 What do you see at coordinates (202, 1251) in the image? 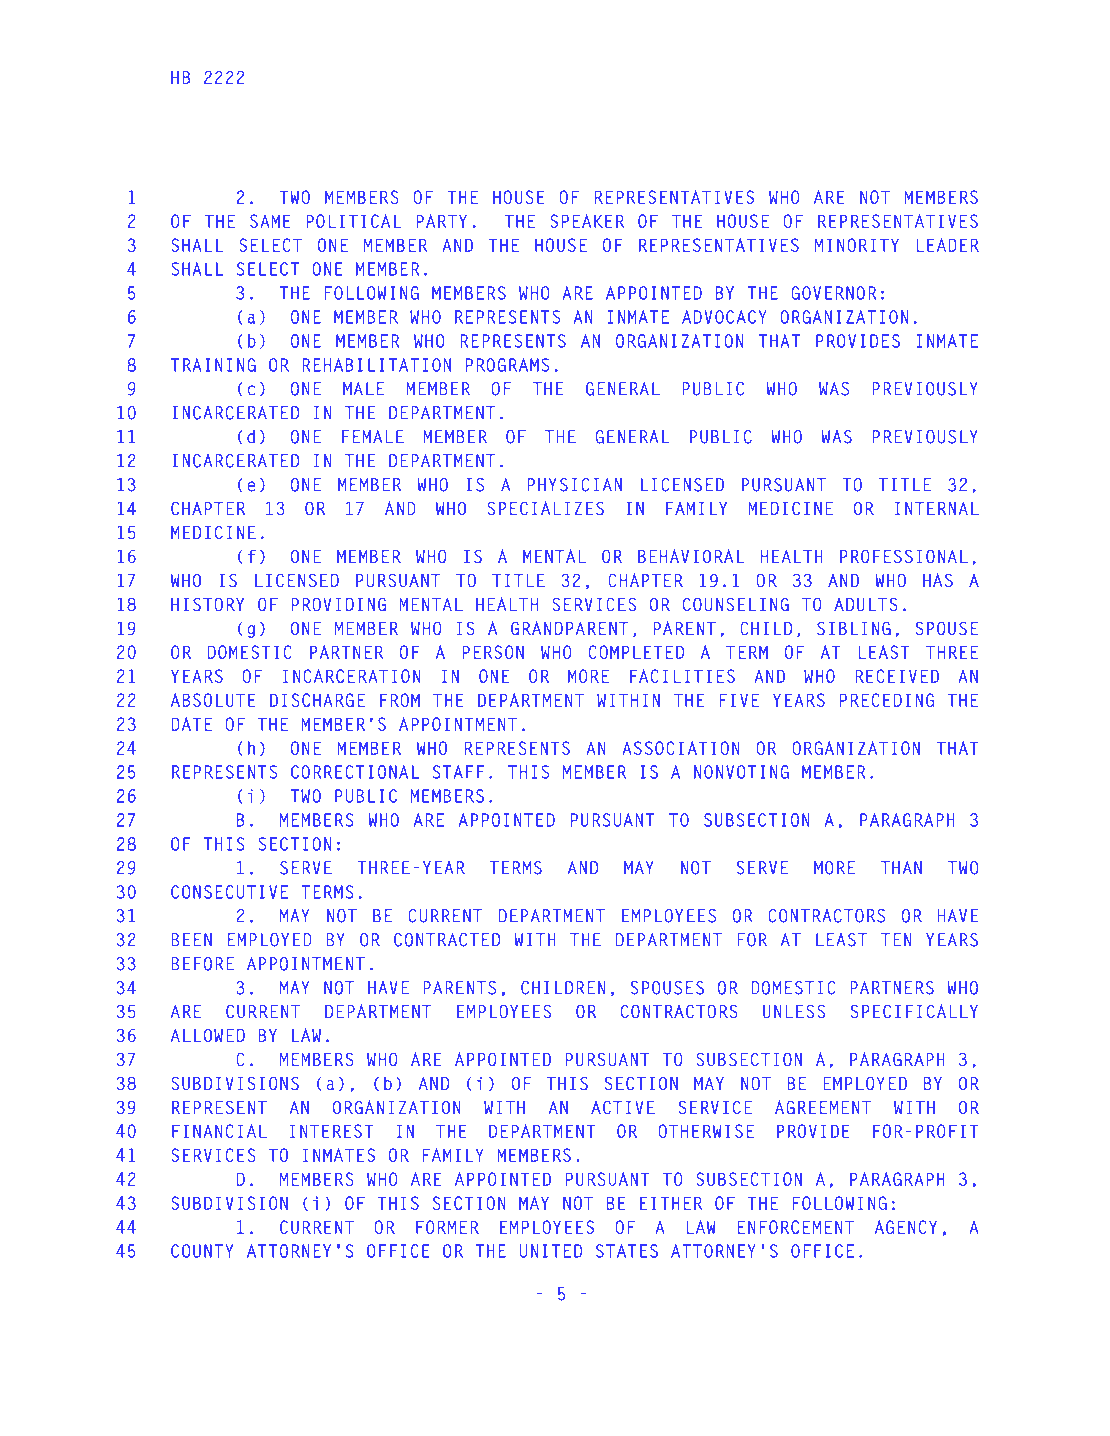
I see `COUNTY` at bounding box center [202, 1251].
